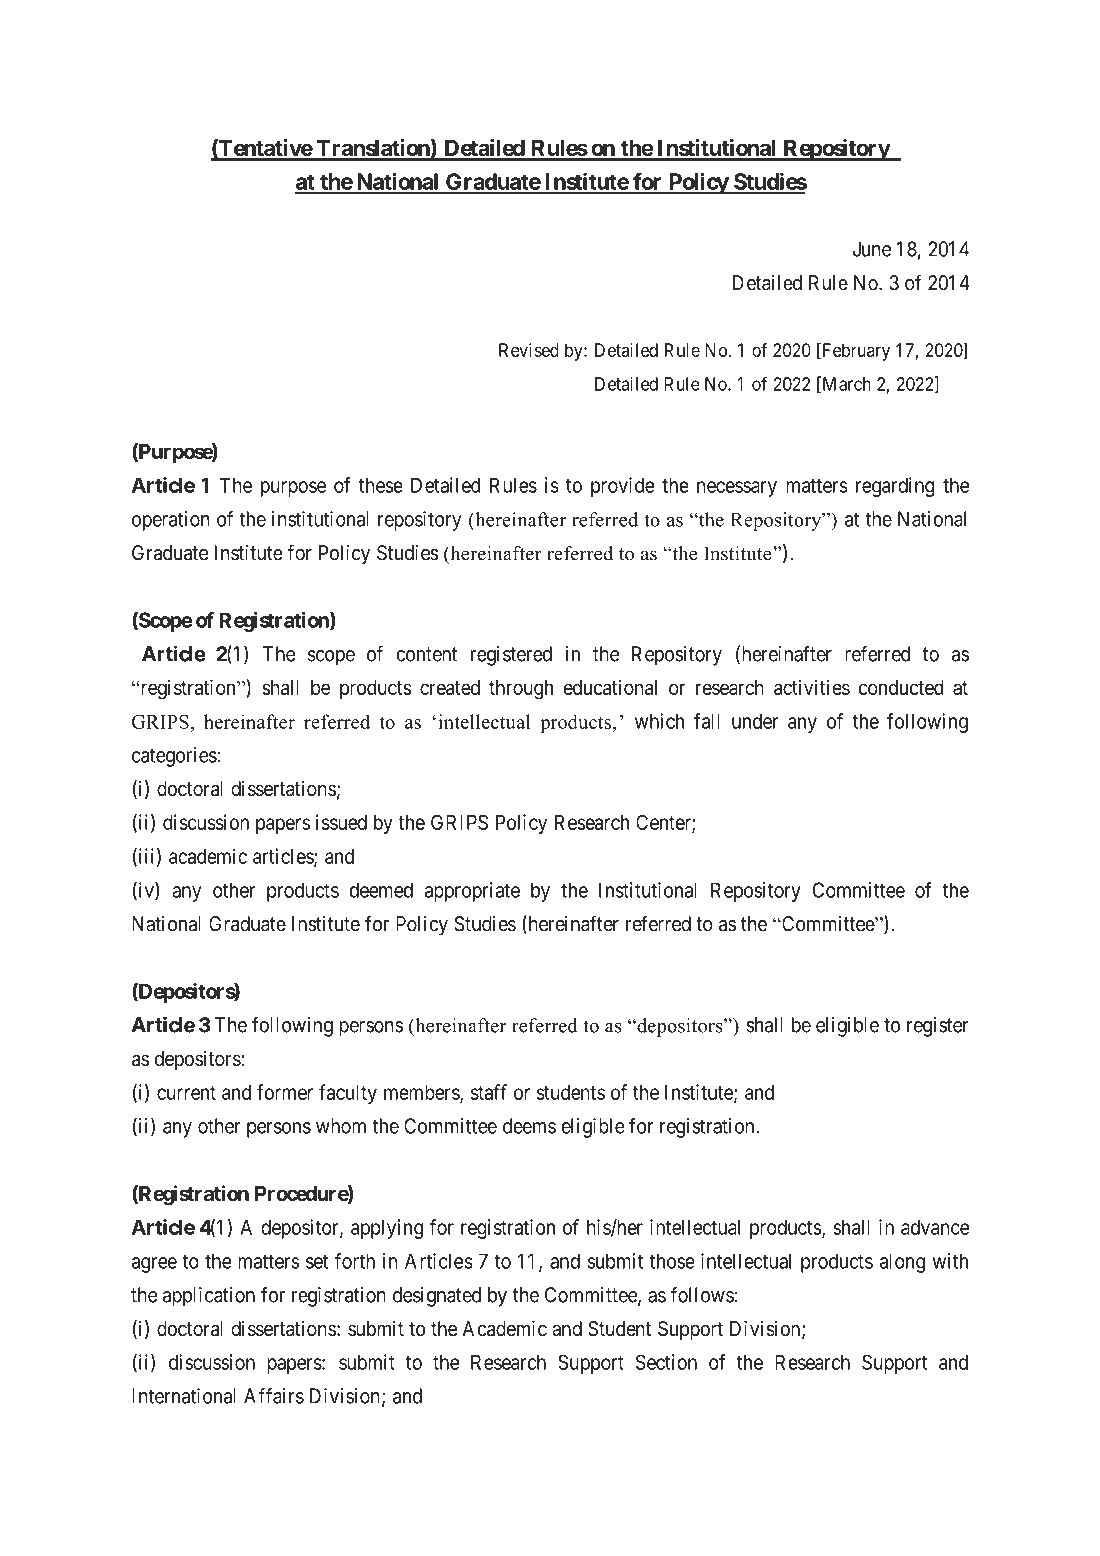  I want to click on advance, so click(935, 1227).
